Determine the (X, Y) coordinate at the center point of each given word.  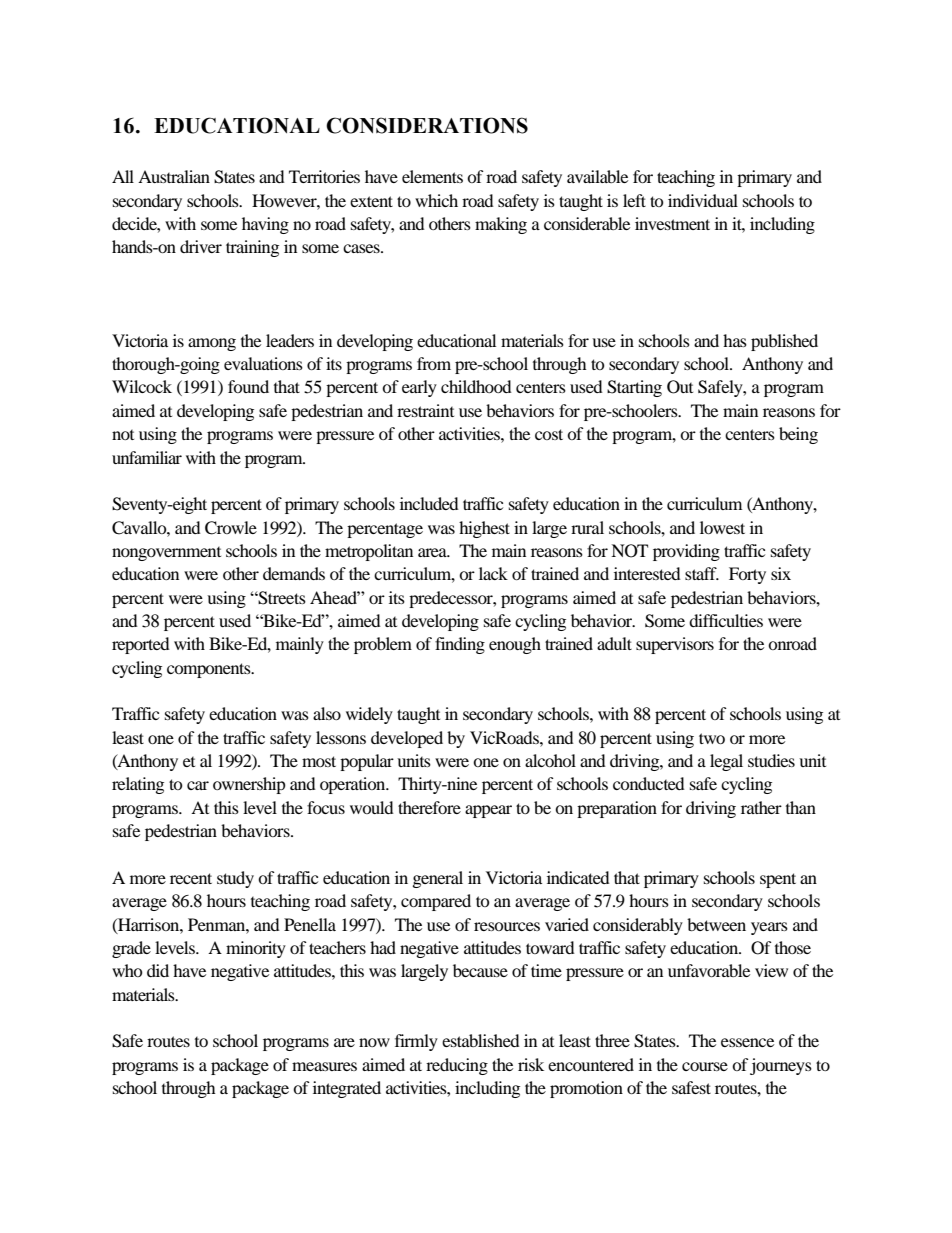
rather (761, 807)
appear (488, 811)
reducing (457, 1066)
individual (703, 200)
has (735, 340)
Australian (174, 176)
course (705, 1066)
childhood (476, 386)
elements (432, 176)
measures (324, 1066)
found (248, 386)
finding (460, 645)
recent (191, 878)
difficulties (726, 620)
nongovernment (166, 554)
